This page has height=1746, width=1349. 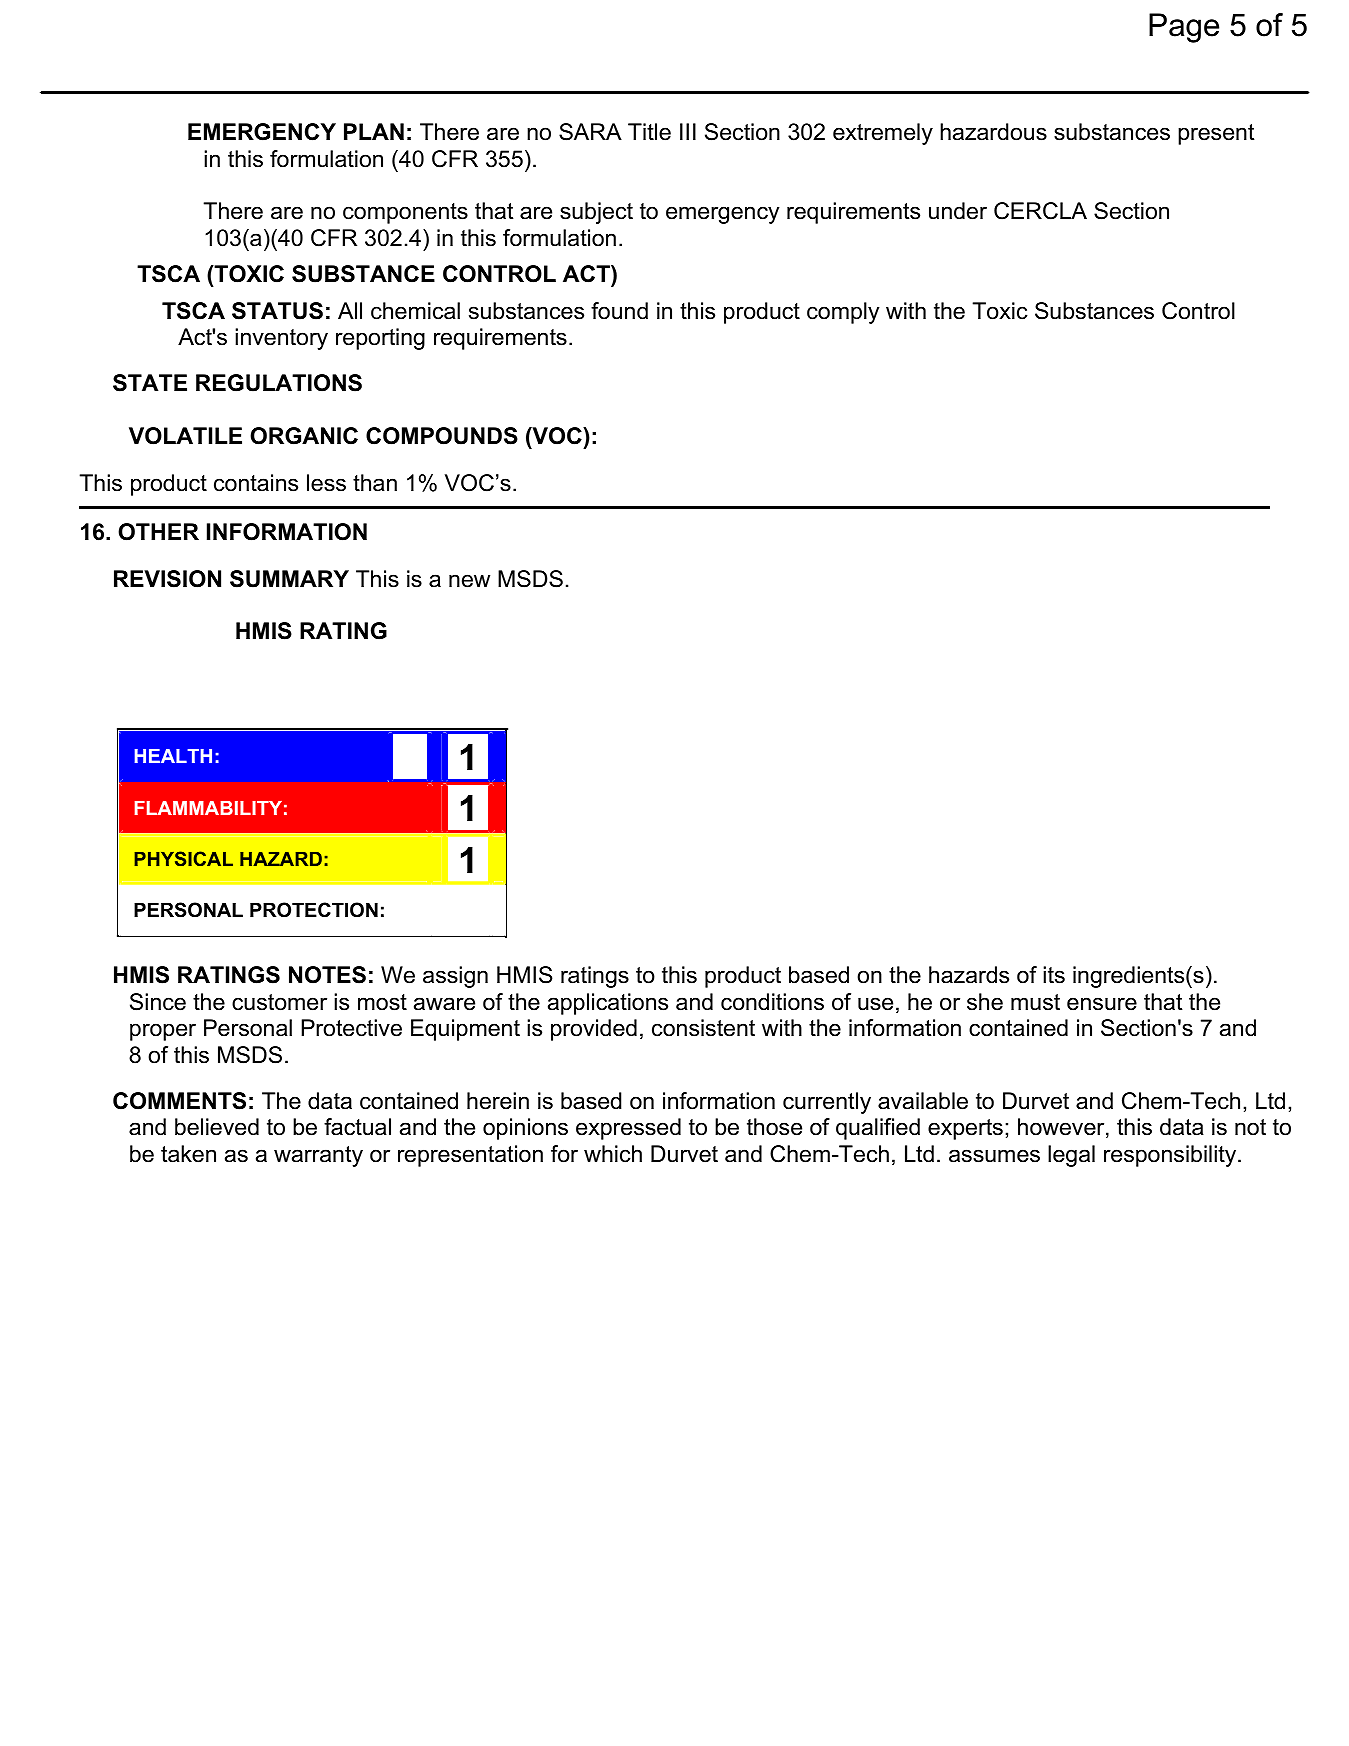 What do you see at coordinates (217, 1127) in the page?
I see `believed` at bounding box center [217, 1127].
